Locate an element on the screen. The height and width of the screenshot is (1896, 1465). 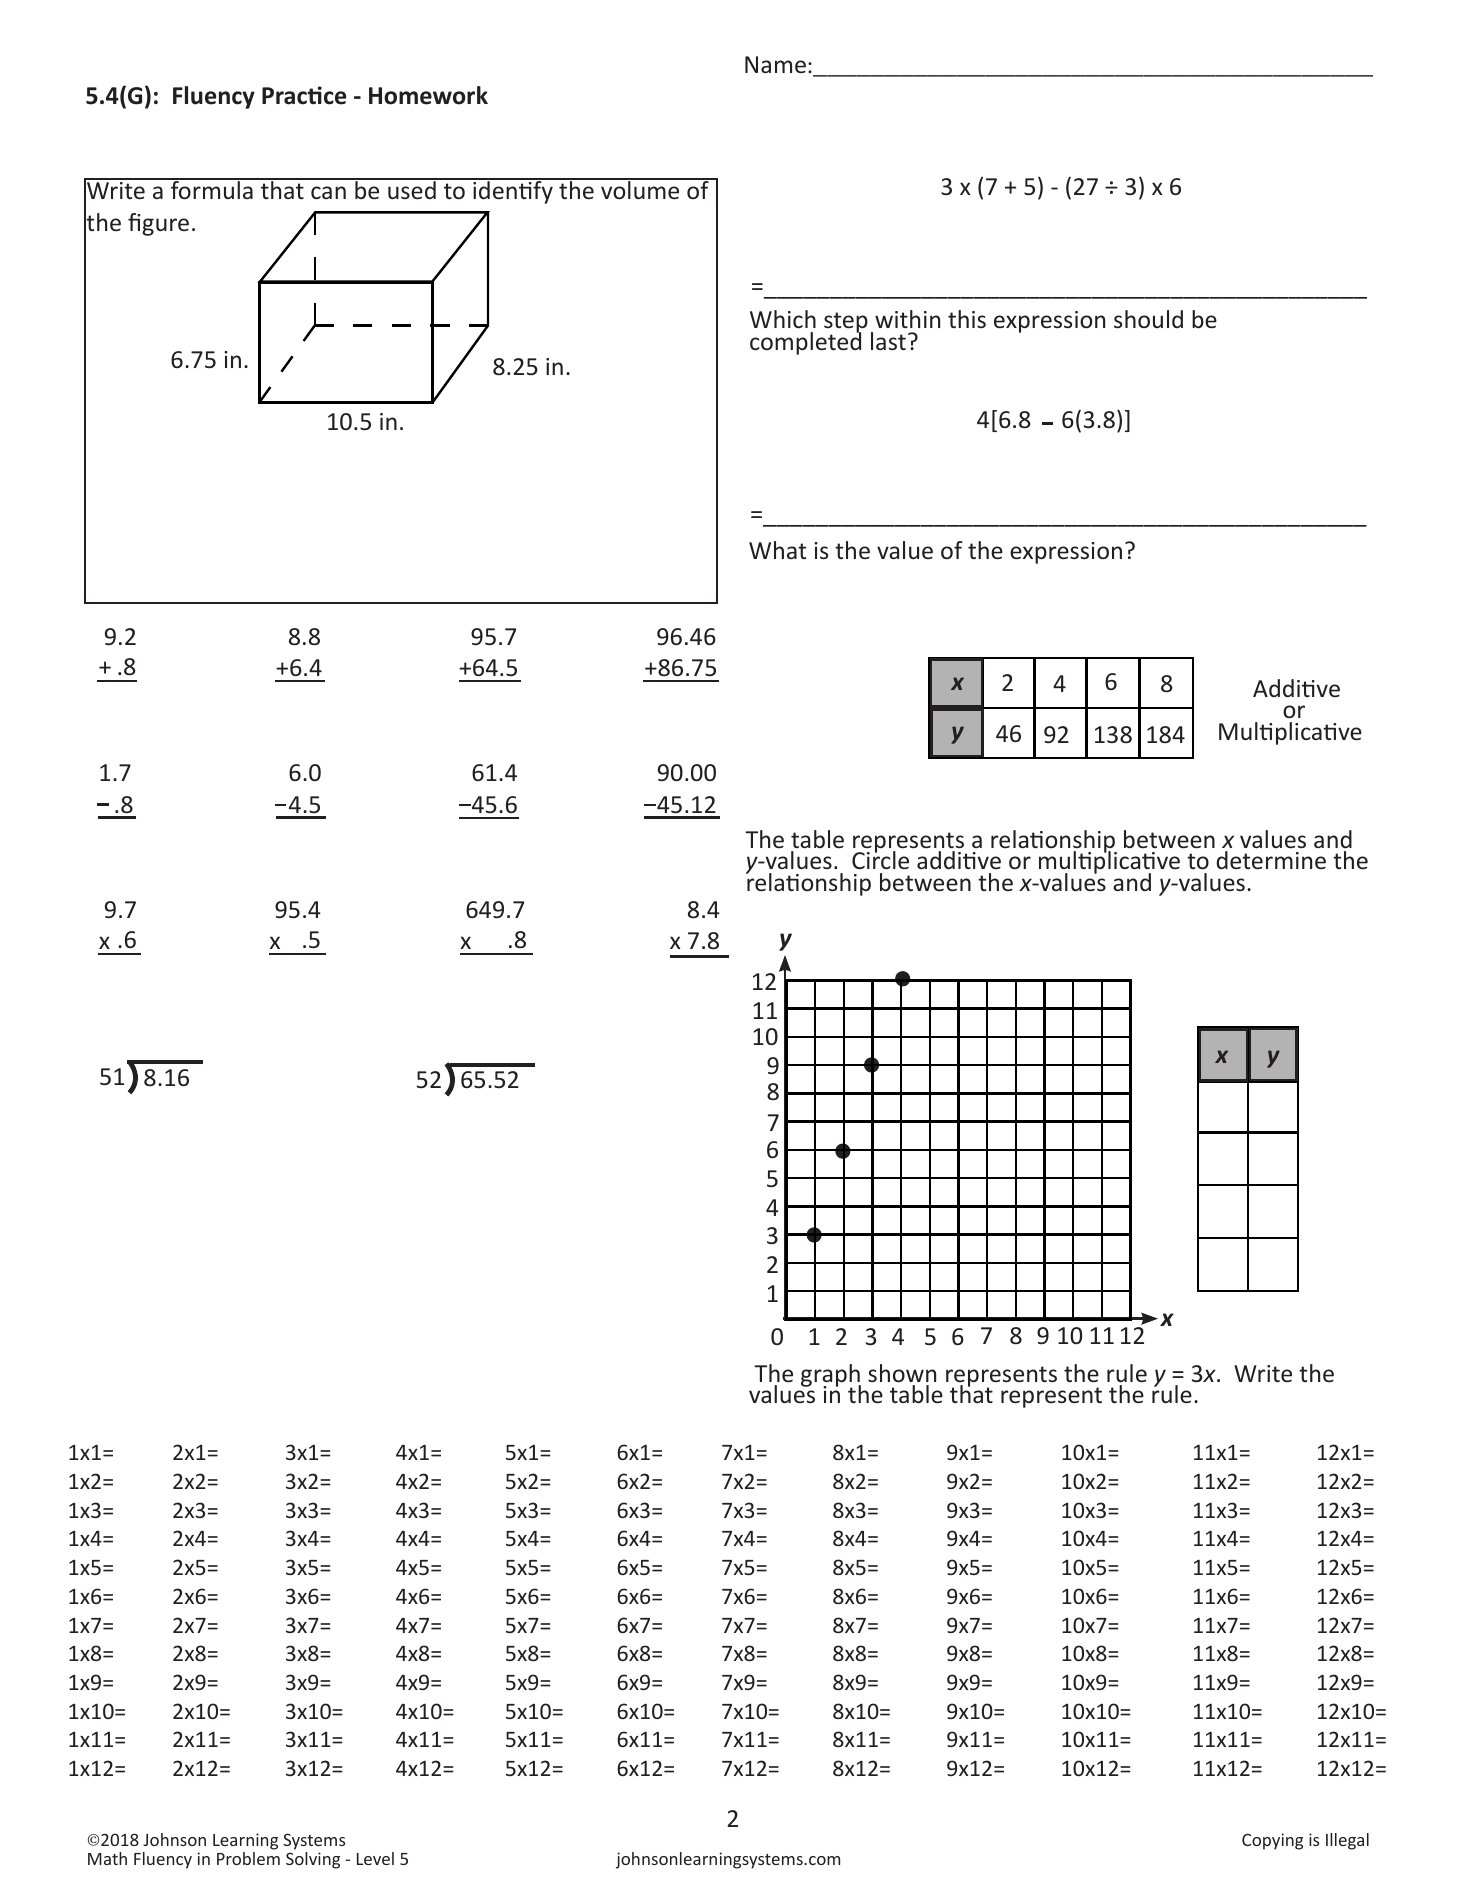
figure is located at coordinates (158, 224).
